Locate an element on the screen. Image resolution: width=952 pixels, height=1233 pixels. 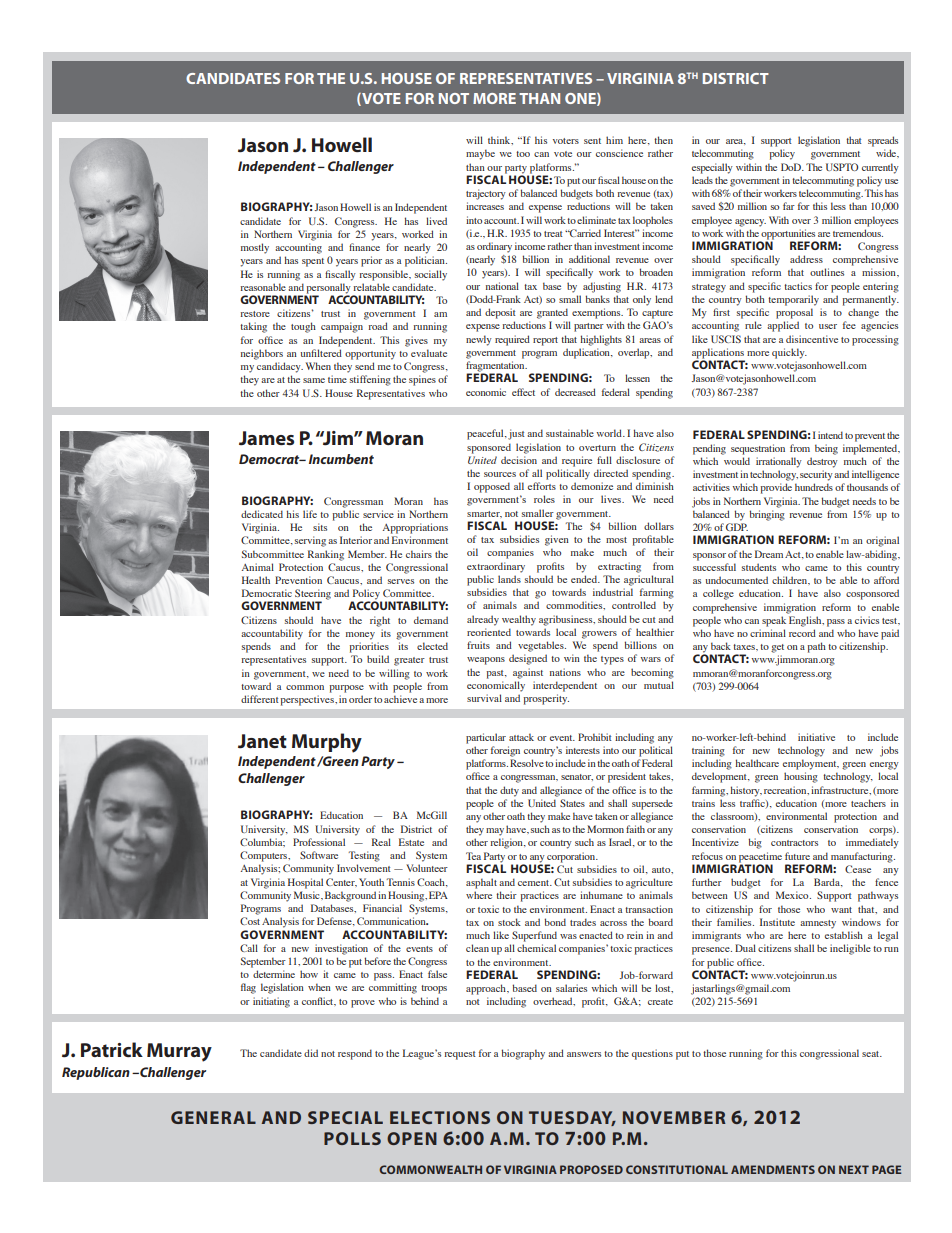
USPTO is located at coordinates (842, 167).
